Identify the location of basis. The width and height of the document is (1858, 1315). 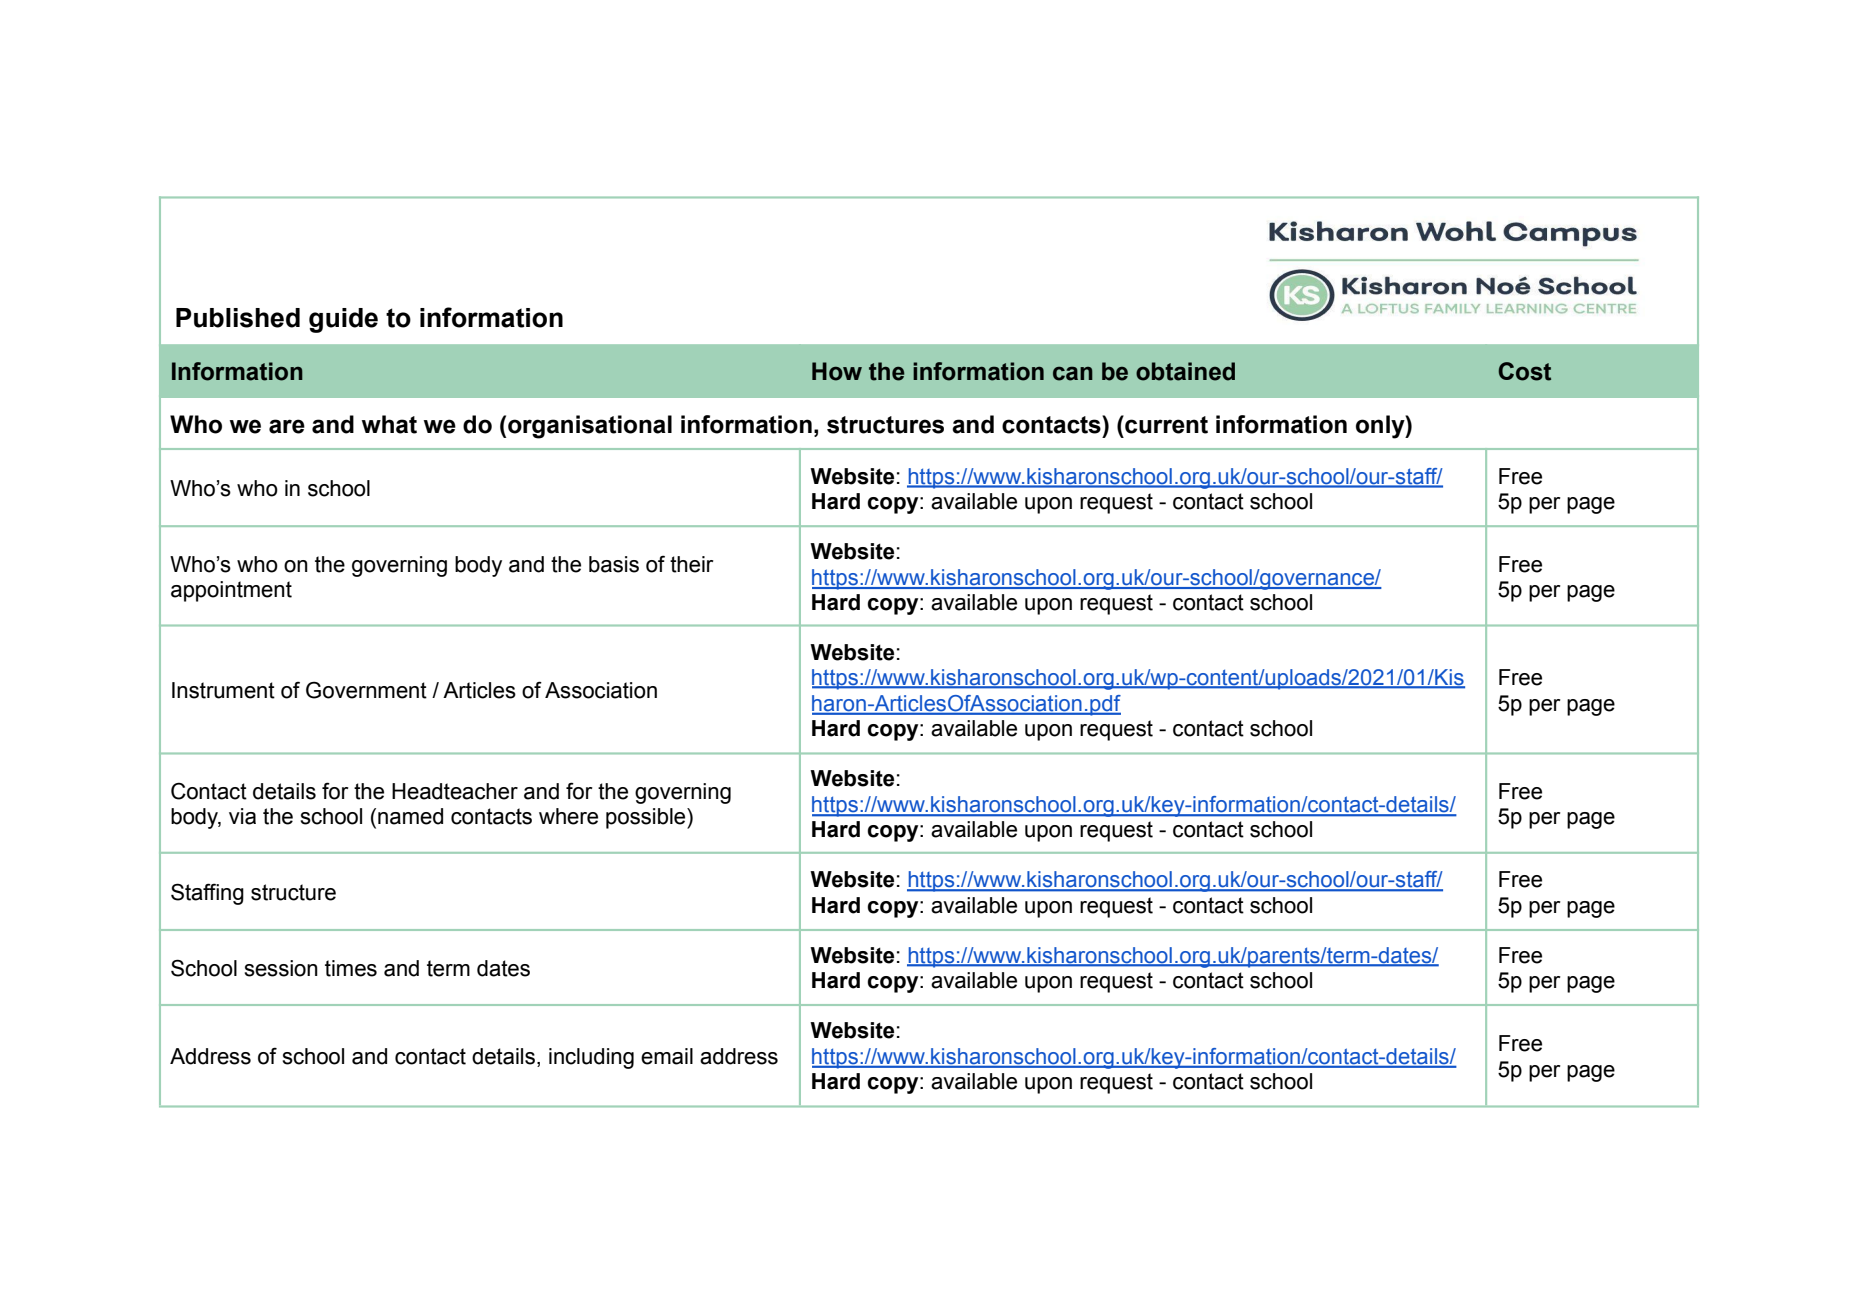
(614, 564).
